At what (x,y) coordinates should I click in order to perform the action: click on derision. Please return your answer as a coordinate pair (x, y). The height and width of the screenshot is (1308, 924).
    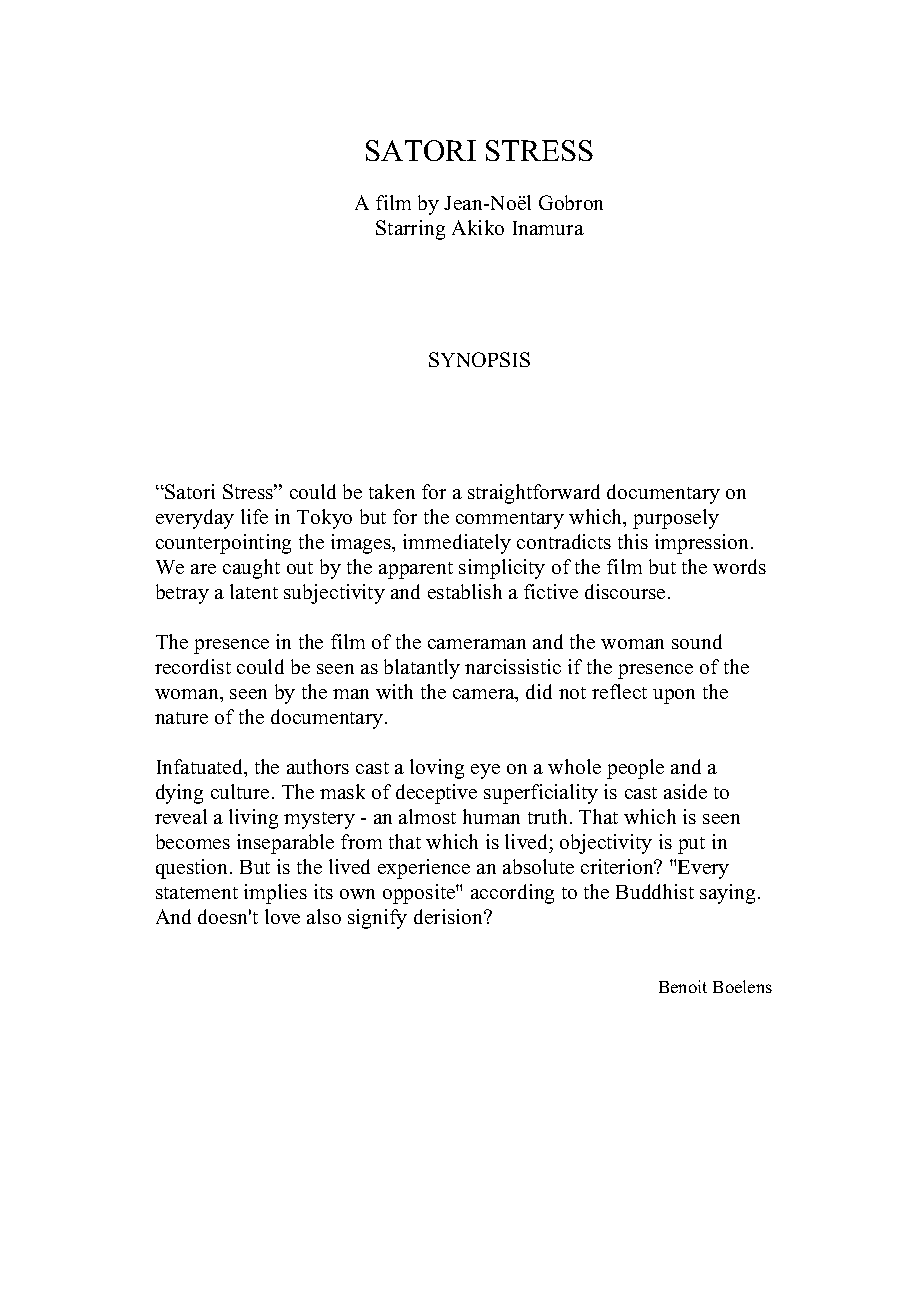
    Looking at the image, I should click on (450, 916).
